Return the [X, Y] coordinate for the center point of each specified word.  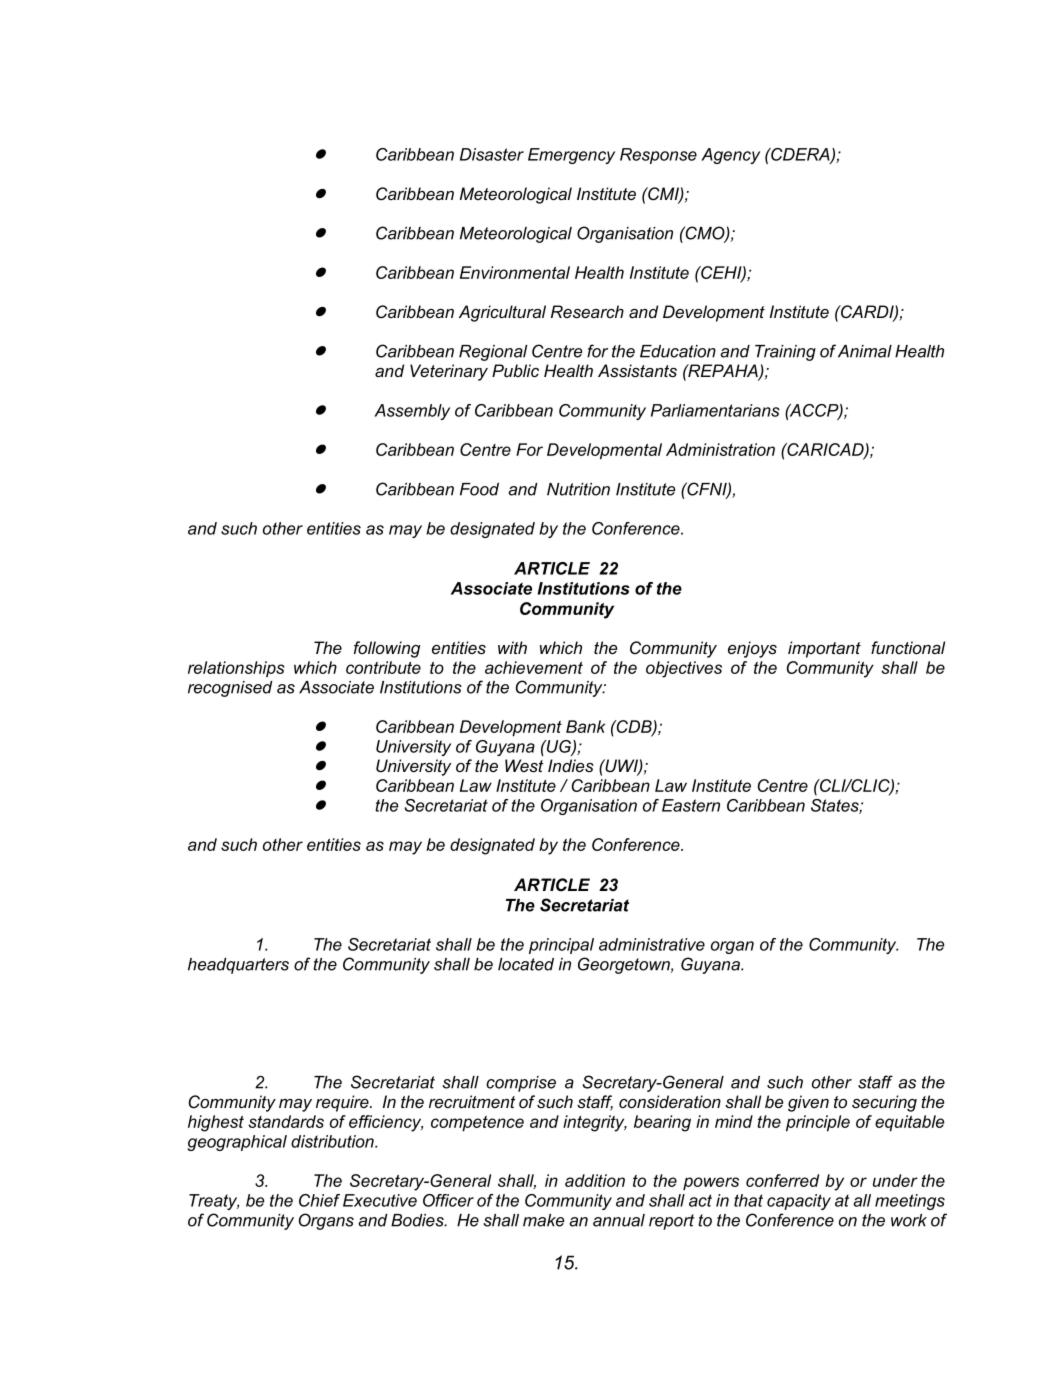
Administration [720, 449]
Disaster [492, 154]
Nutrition [578, 489]
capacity [799, 1202]
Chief [319, 1200]
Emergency [571, 156]
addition [595, 1180]
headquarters [238, 966]
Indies [571, 765]
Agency [730, 156]
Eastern [691, 805]
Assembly [412, 412]
